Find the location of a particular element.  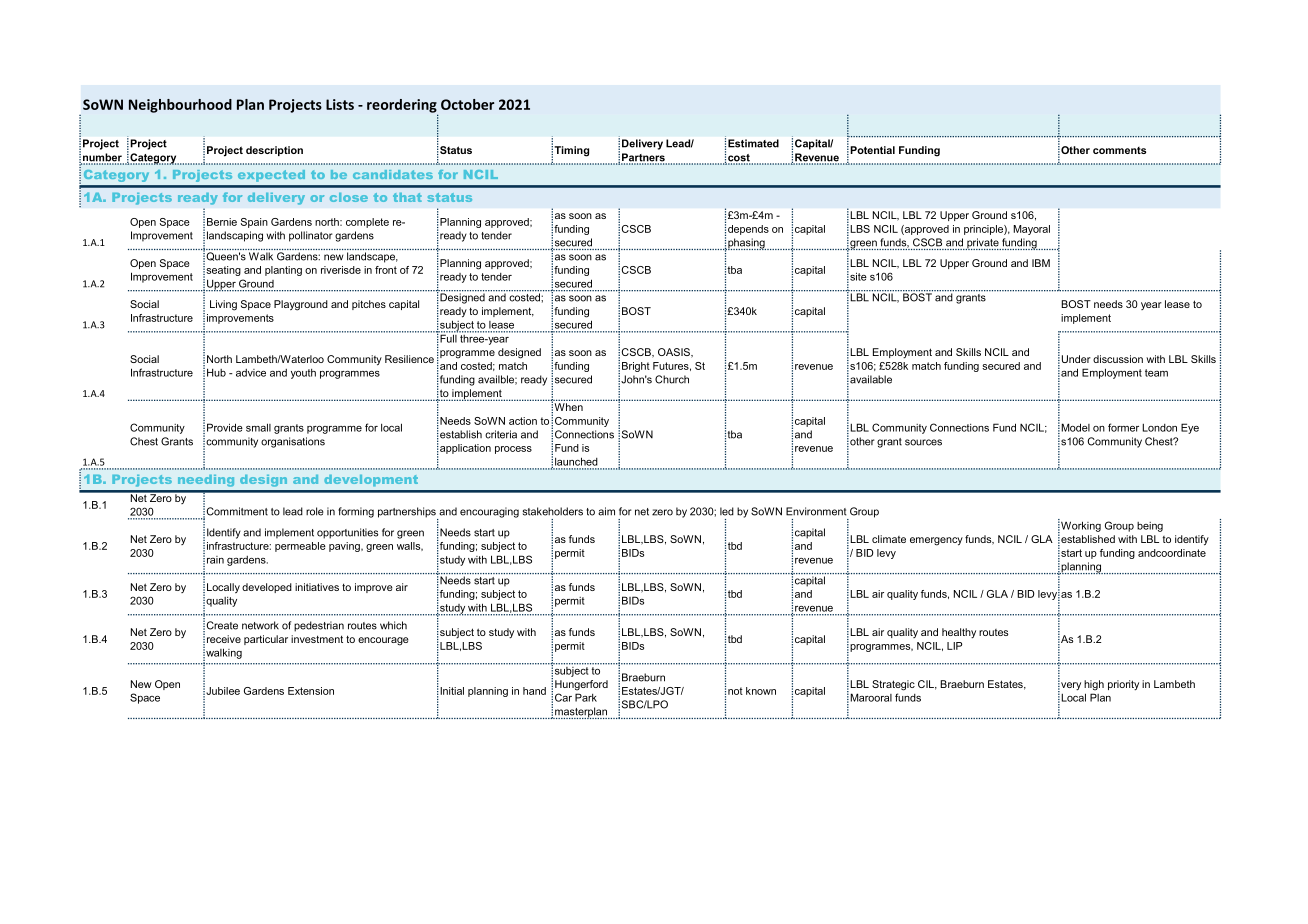

Park is located at coordinates (586, 697).
